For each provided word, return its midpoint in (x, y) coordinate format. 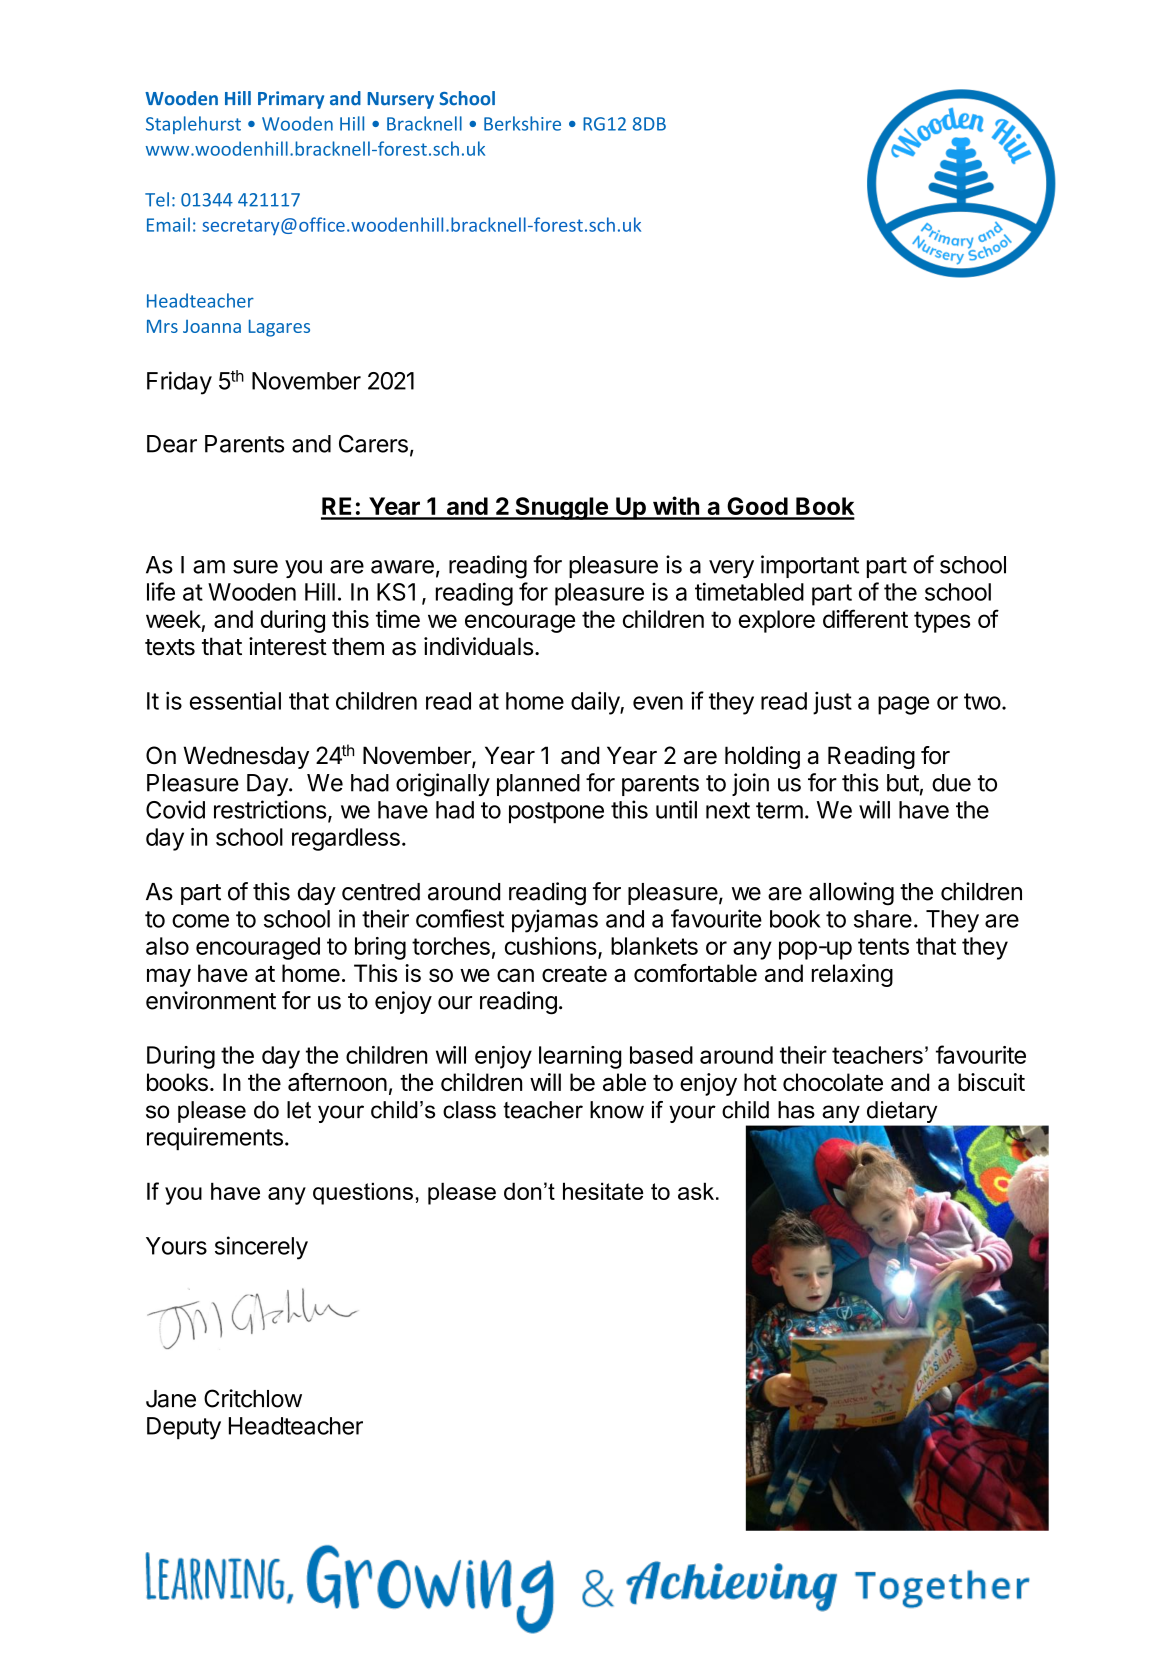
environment (211, 1000)
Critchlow (253, 1398)
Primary (291, 100)
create (574, 974)
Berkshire (522, 123)
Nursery (400, 100)
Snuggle (561, 508)
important (810, 566)
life (161, 591)
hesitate (603, 1191)
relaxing (852, 975)
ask (696, 1191)
